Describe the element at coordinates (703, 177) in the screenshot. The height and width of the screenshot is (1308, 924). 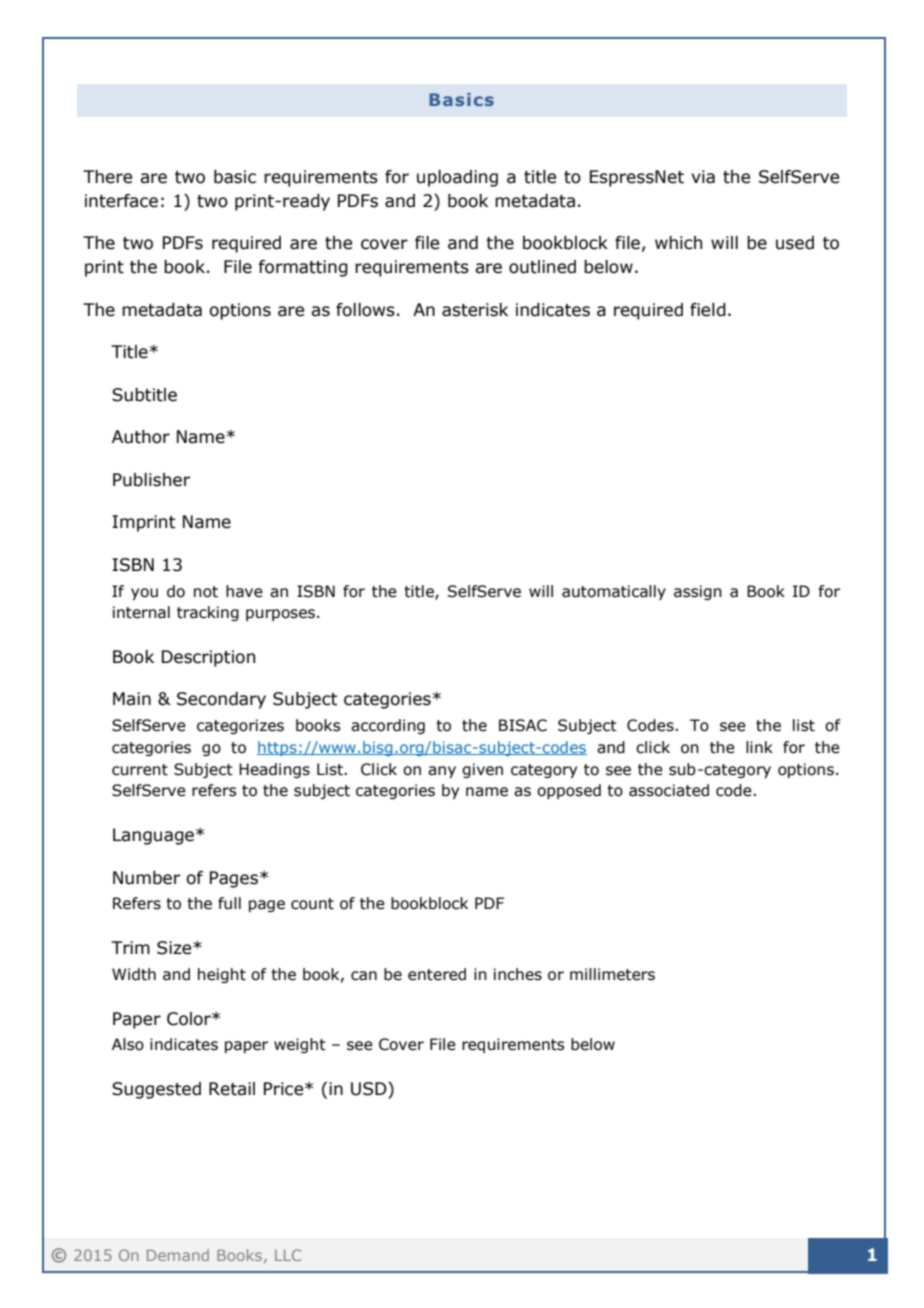
I see `via` at that location.
